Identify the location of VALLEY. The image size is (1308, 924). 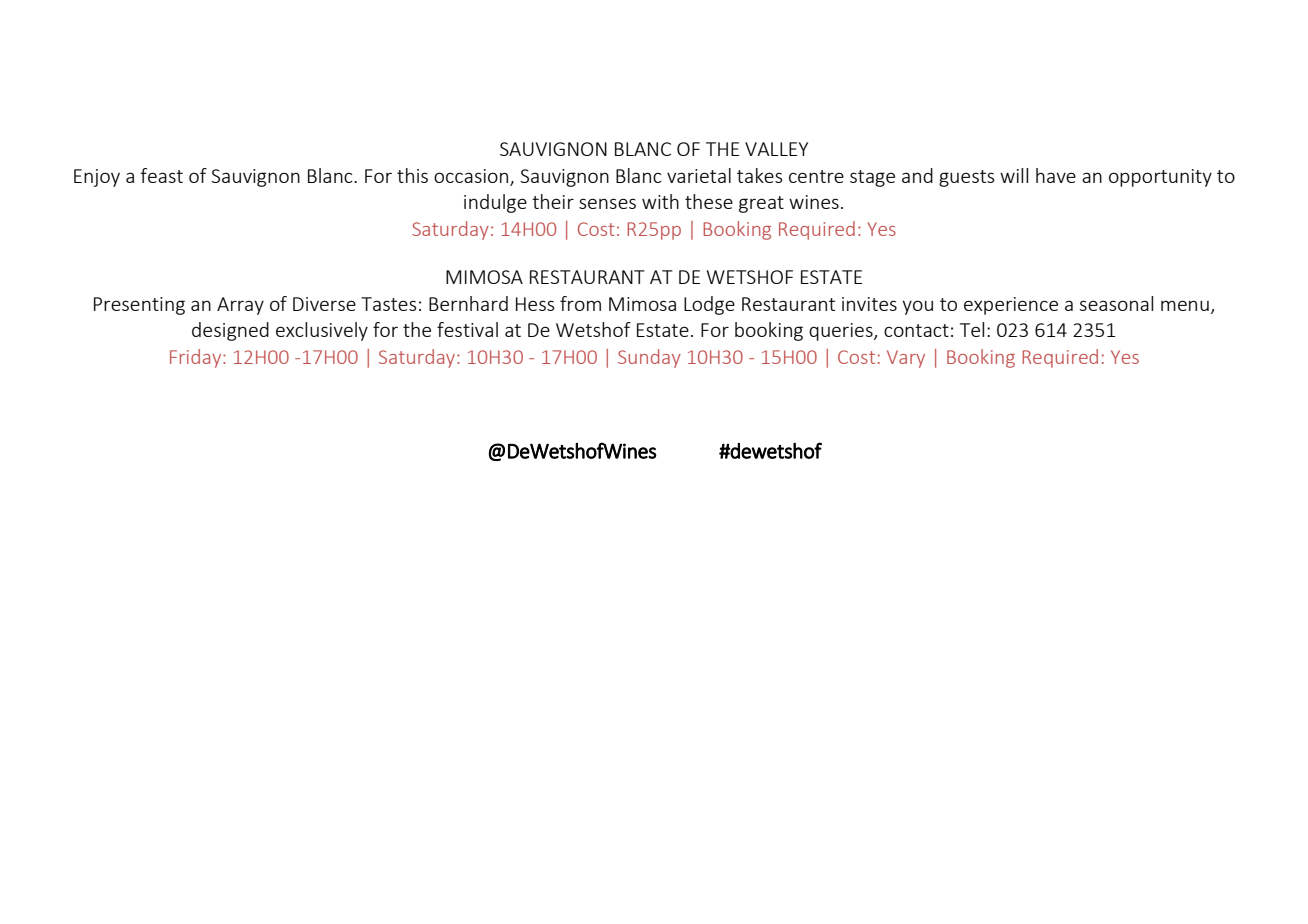
(776, 149).
